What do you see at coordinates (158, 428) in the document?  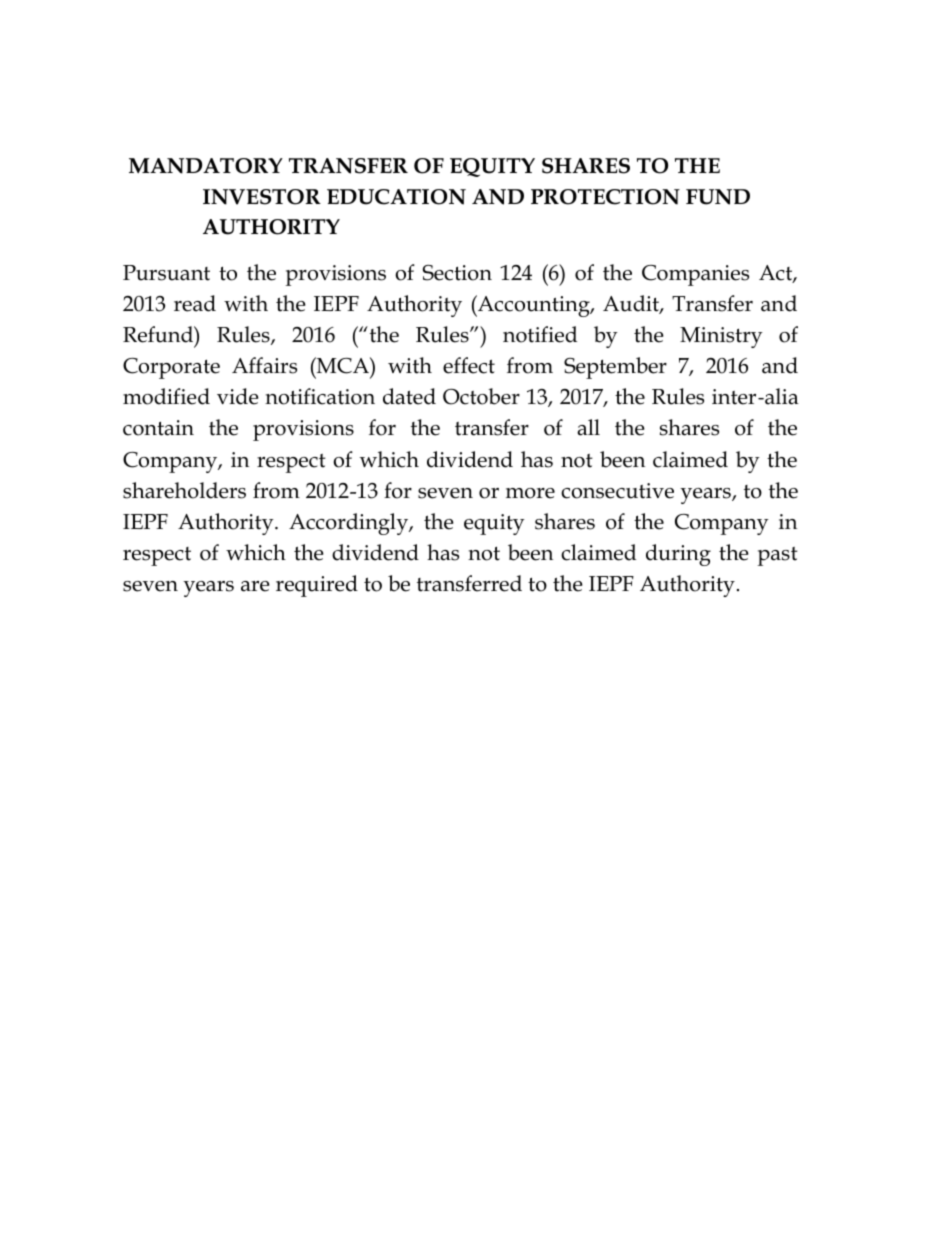 I see `contain` at bounding box center [158, 428].
